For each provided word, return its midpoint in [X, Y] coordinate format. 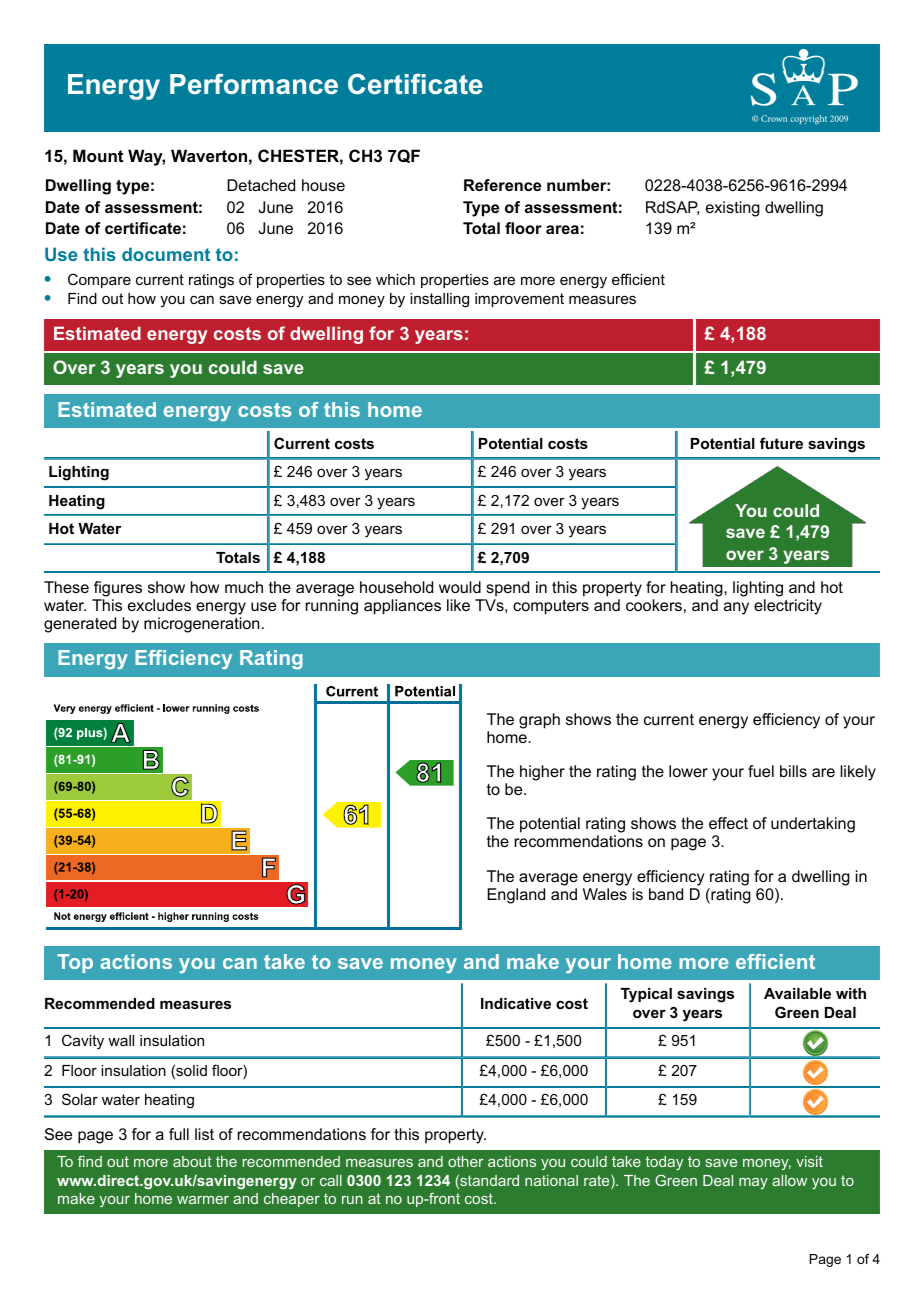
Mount [98, 155]
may [753, 1183]
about [192, 1161]
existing [733, 209]
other [465, 1161]
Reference [502, 185]
